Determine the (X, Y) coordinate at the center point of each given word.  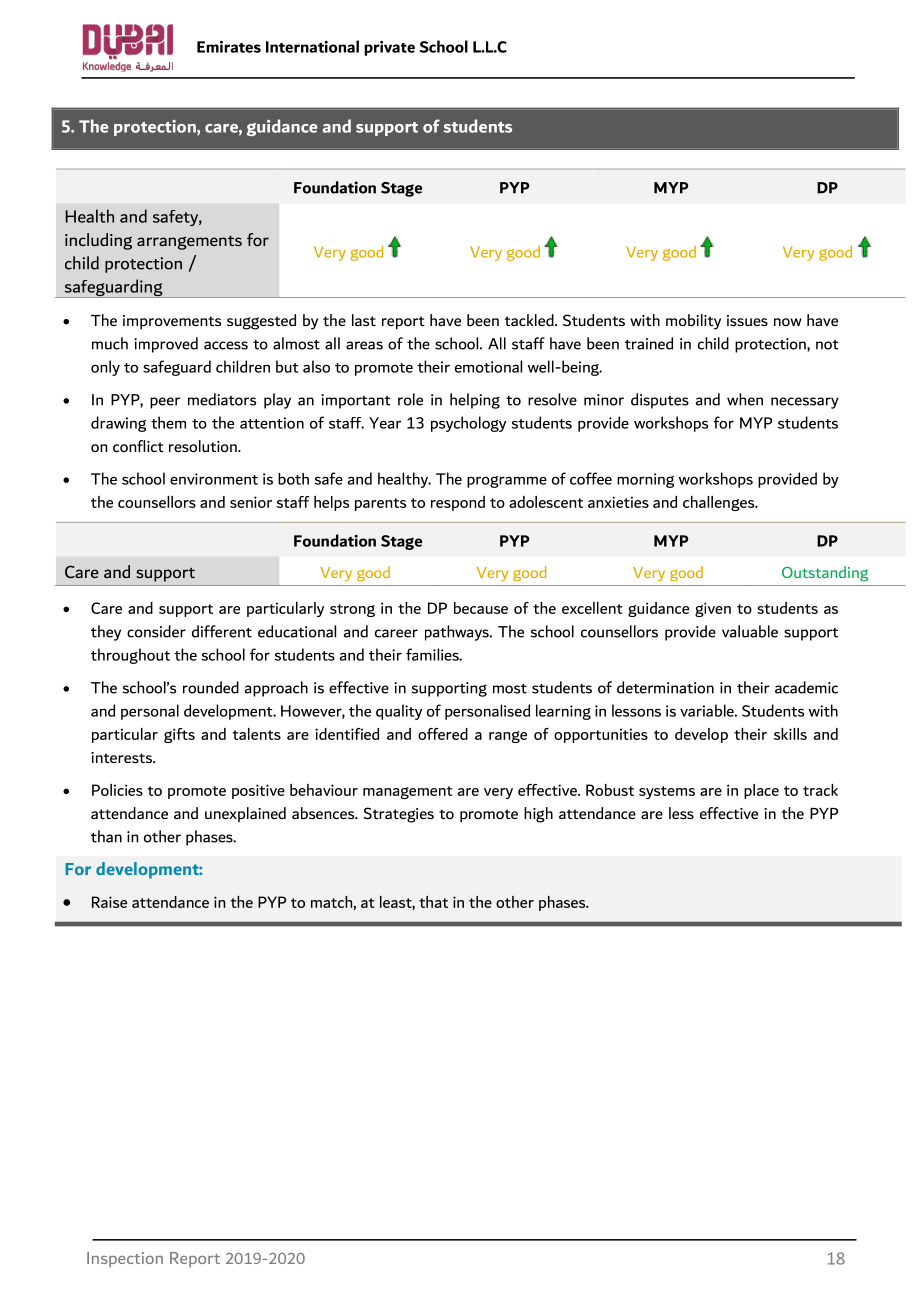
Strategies (398, 815)
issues (747, 320)
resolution (204, 446)
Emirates (229, 46)
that (433, 902)
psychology (468, 424)
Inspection (125, 1260)
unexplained (245, 814)
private (389, 48)
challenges (720, 503)
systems (667, 792)
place (761, 791)
